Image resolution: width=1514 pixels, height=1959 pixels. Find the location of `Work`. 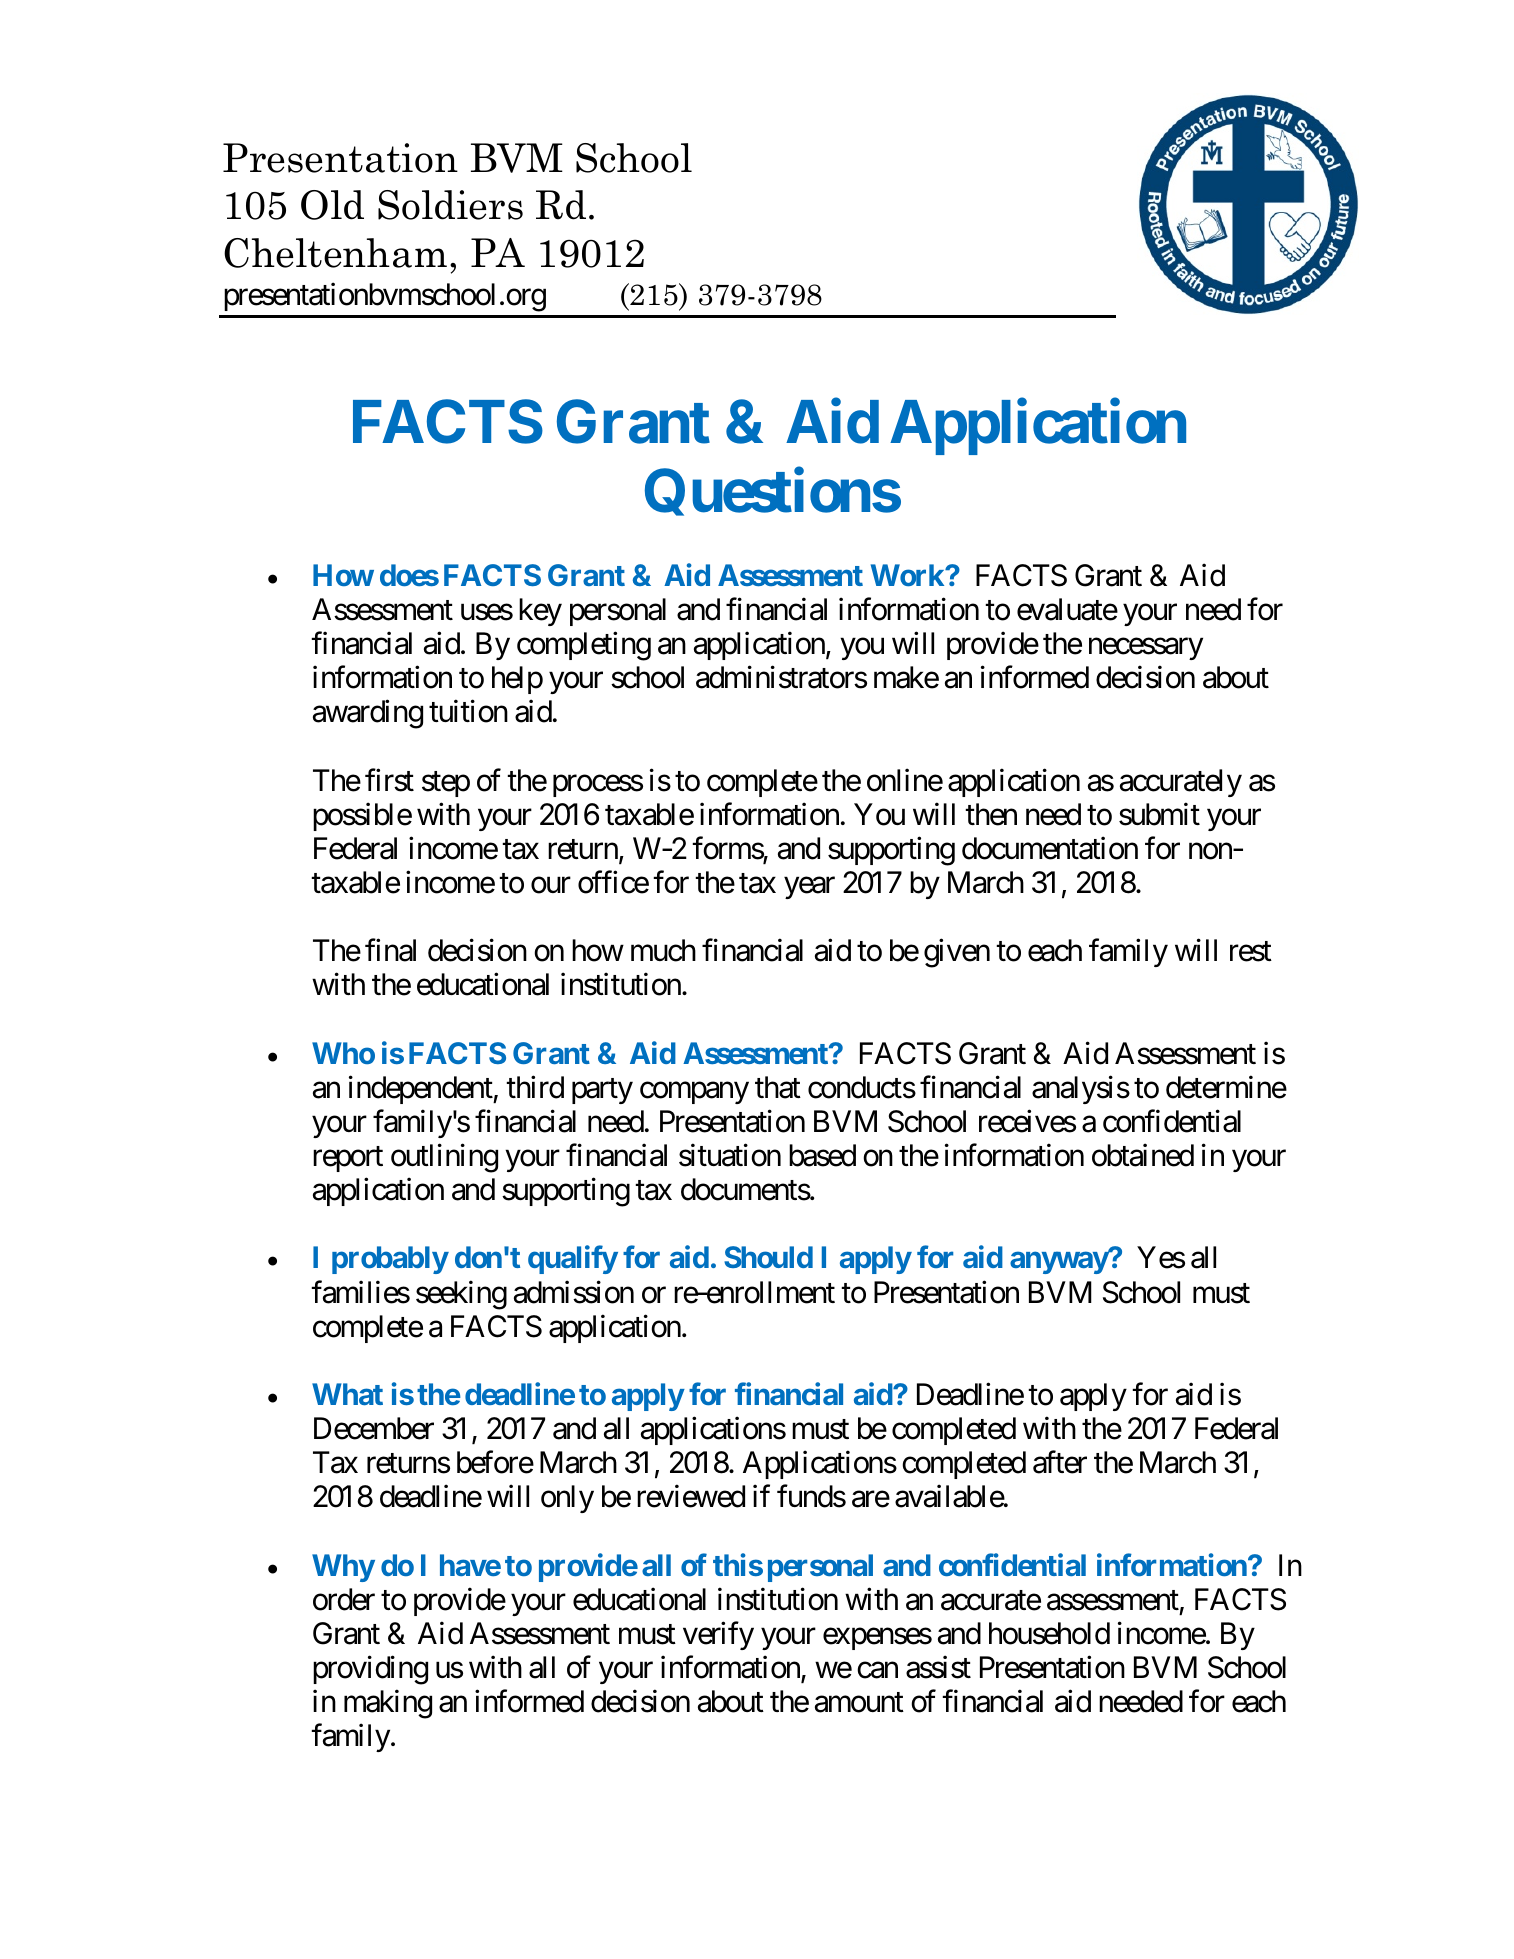

Work is located at coordinates (908, 575).
